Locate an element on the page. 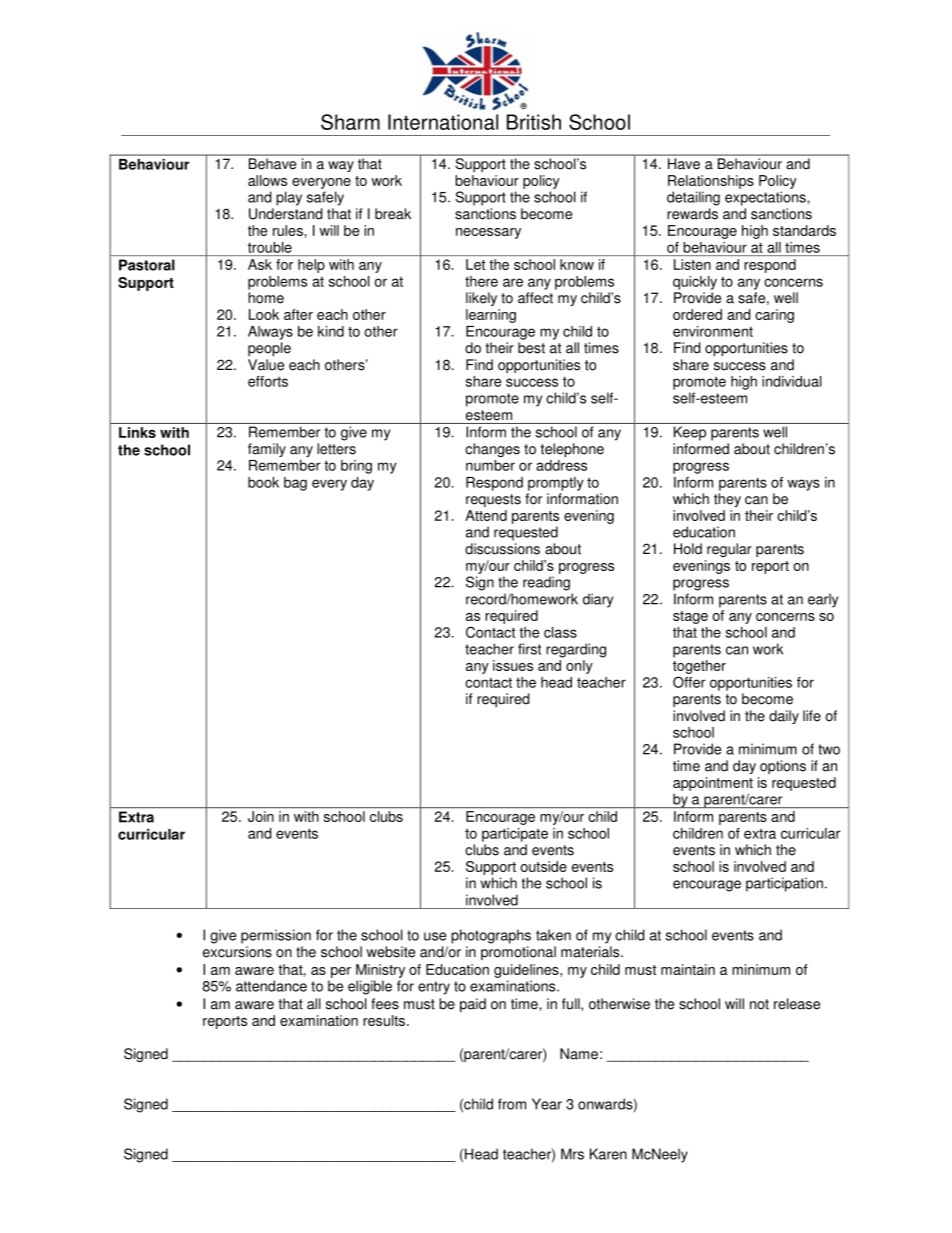 The image size is (952, 1233). International is located at coordinates (443, 122).
